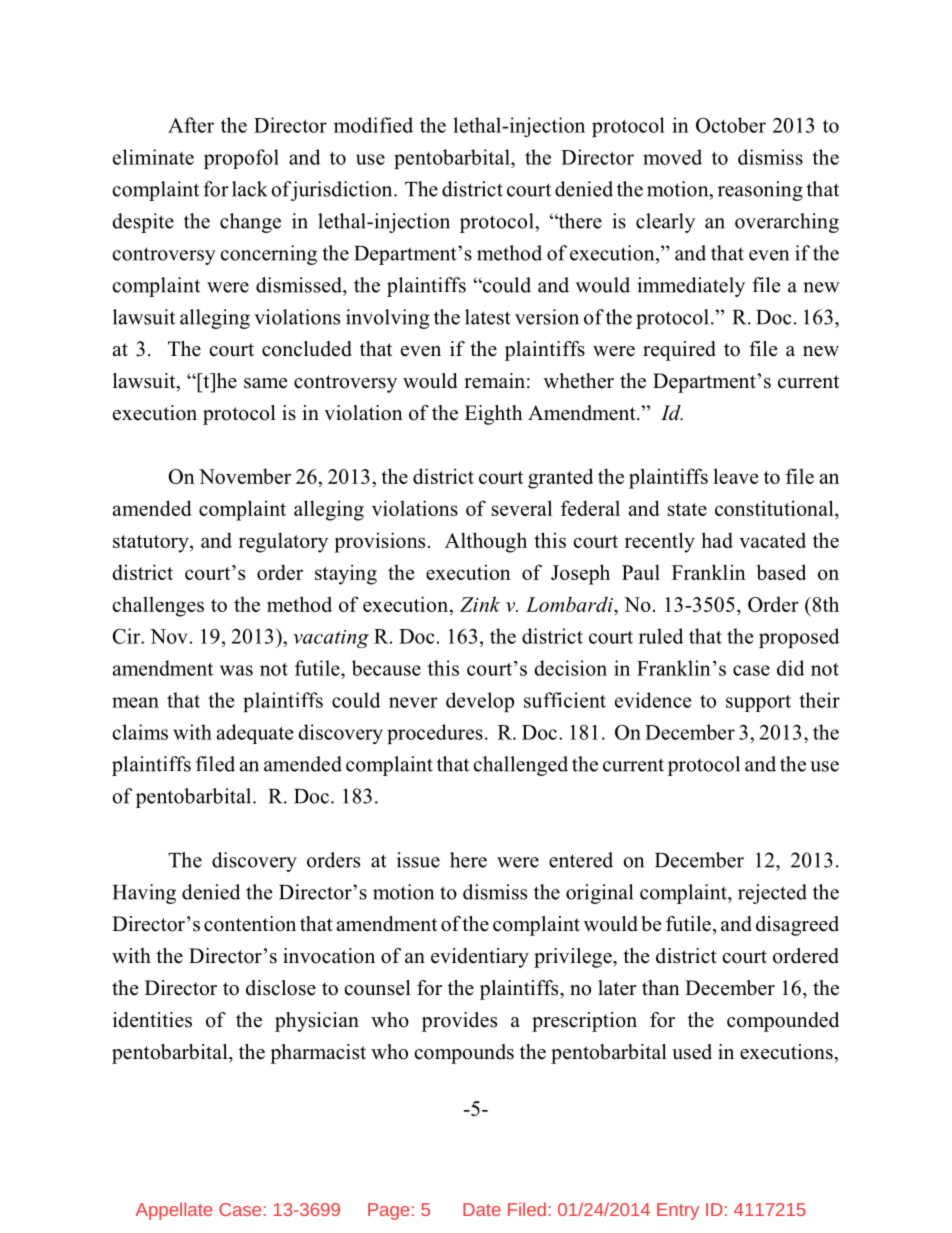 The height and width of the document is (1233, 952). What do you see at coordinates (241, 159) in the document?
I see `propofol` at bounding box center [241, 159].
